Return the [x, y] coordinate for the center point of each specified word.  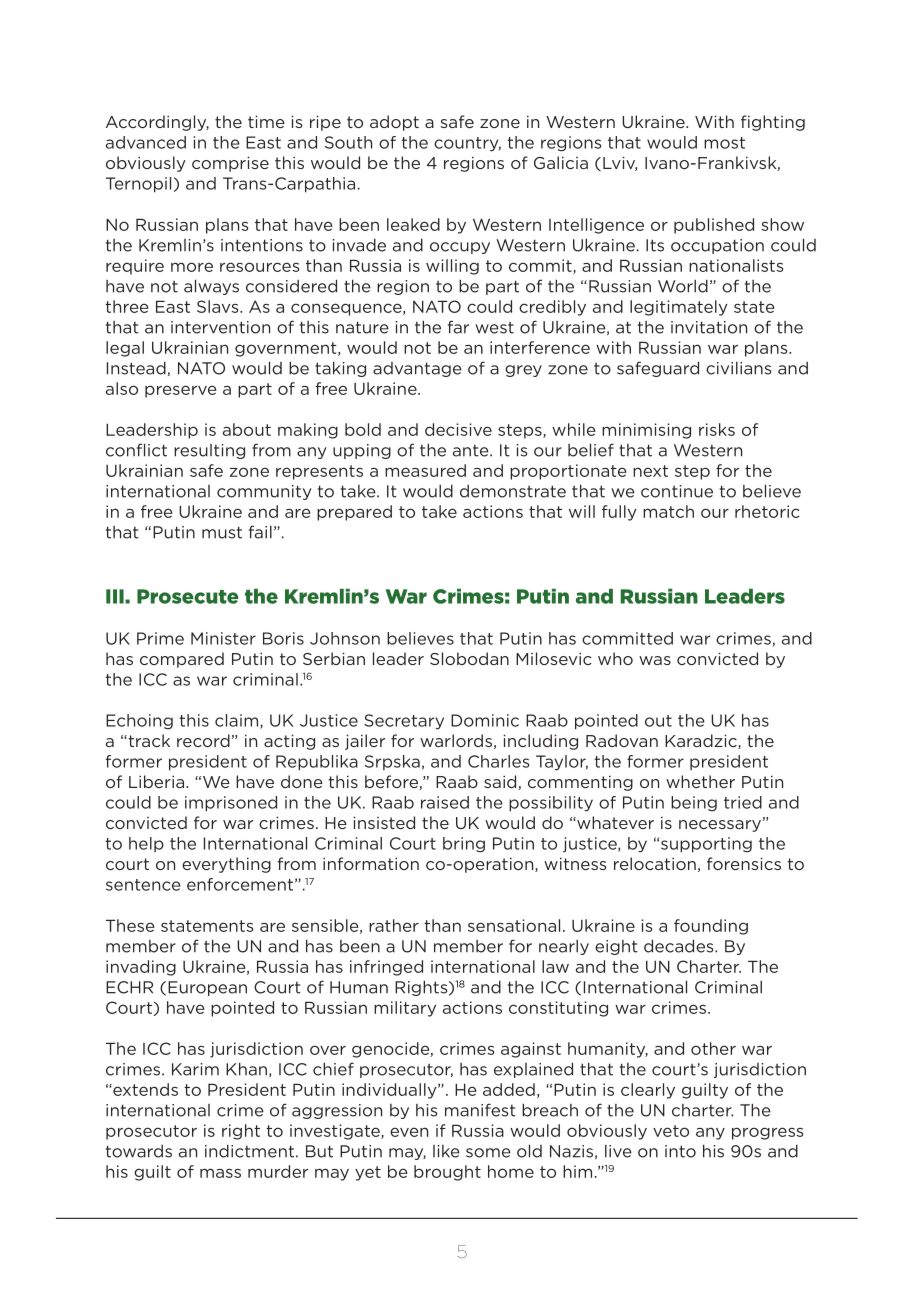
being [694, 804]
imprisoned [231, 804]
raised [445, 802]
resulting [209, 451]
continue [677, 491]
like [446, 1151]
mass [220, 1173]
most [724, 143]
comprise [230, 164]
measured [425, 470]
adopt [394, 123]
